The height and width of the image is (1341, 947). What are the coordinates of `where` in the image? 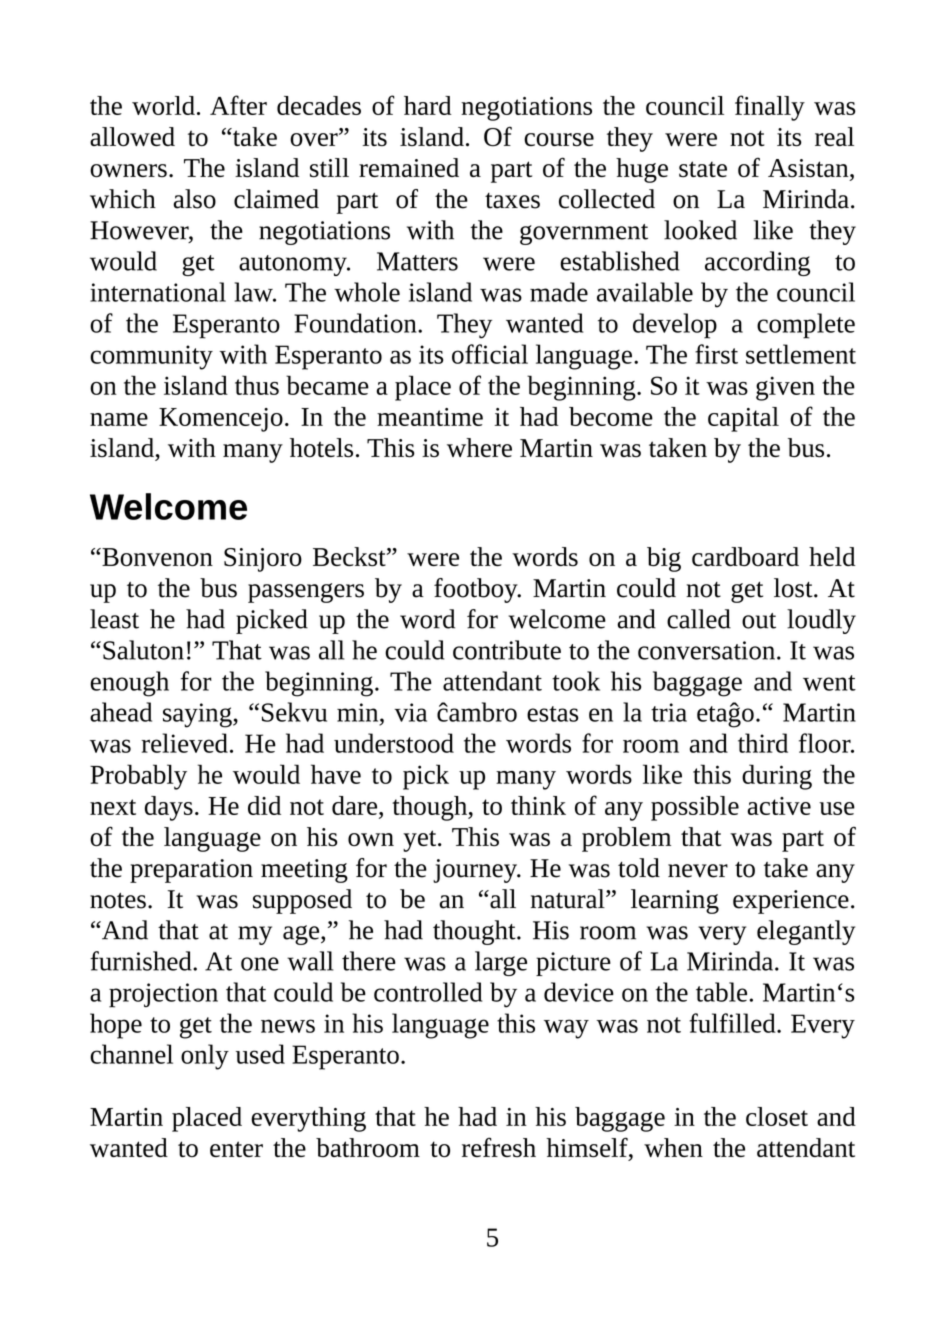 It's located at (479, 447).
